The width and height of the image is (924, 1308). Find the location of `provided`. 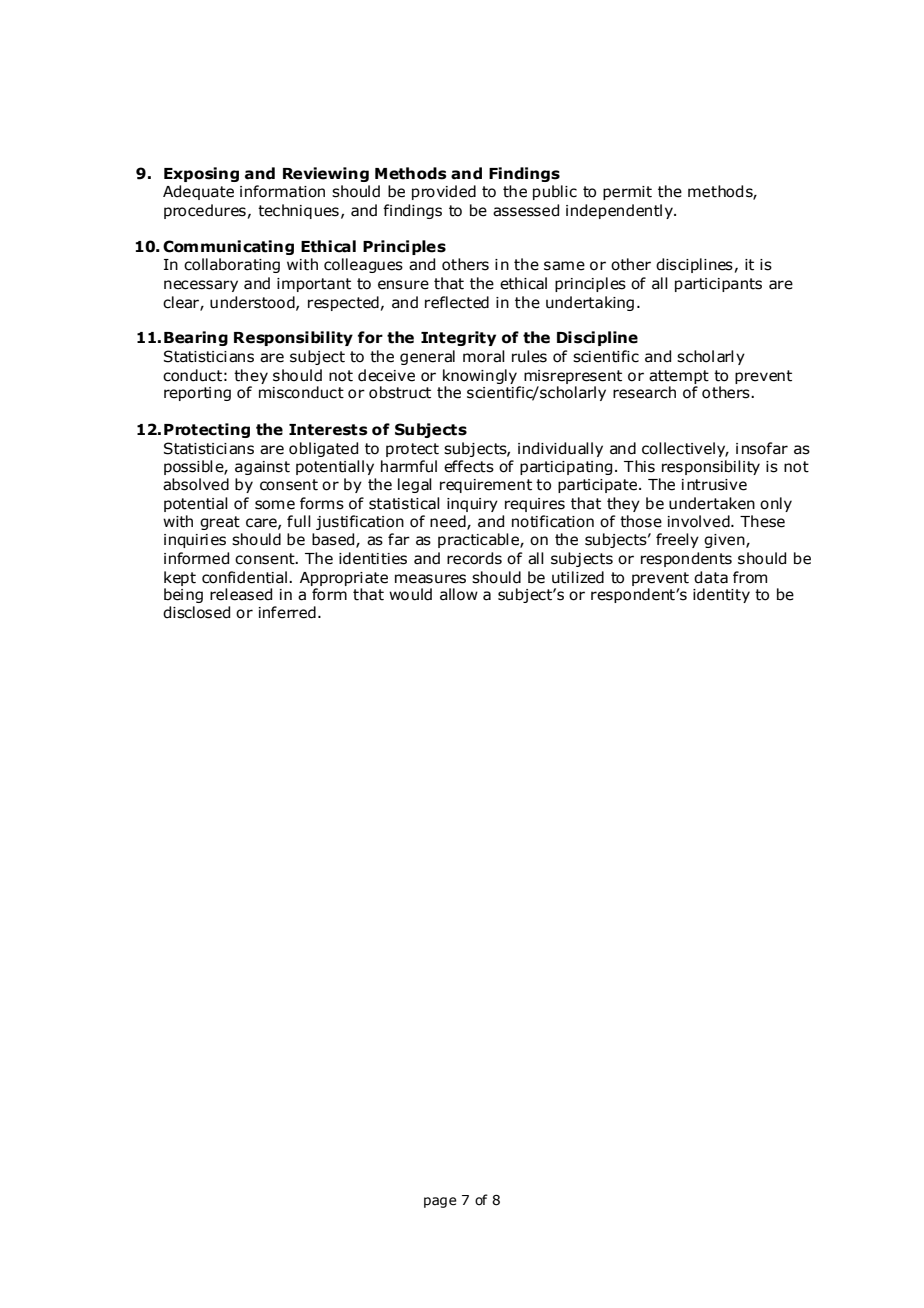

provided is located at coordinates (444, 192).
